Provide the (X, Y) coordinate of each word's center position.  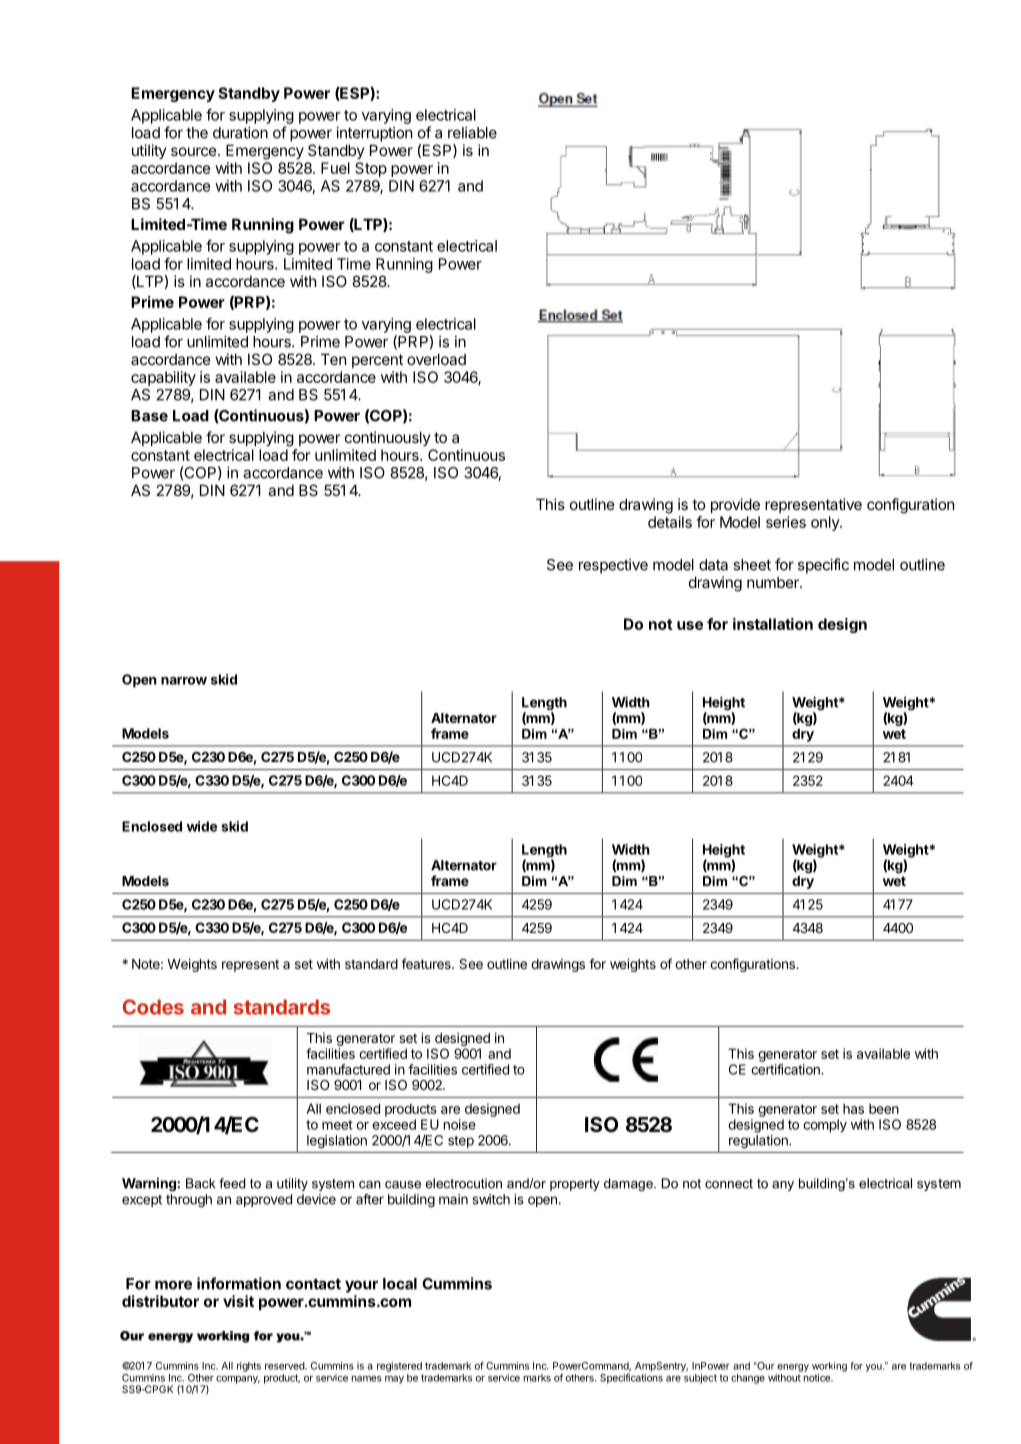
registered (399, 1367)
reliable (472, 133)
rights (249, 1367)
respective (613, 566)
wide (202, 826)
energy (793, 1368)
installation (773, 624)
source (194, 151)
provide (735, 505)
